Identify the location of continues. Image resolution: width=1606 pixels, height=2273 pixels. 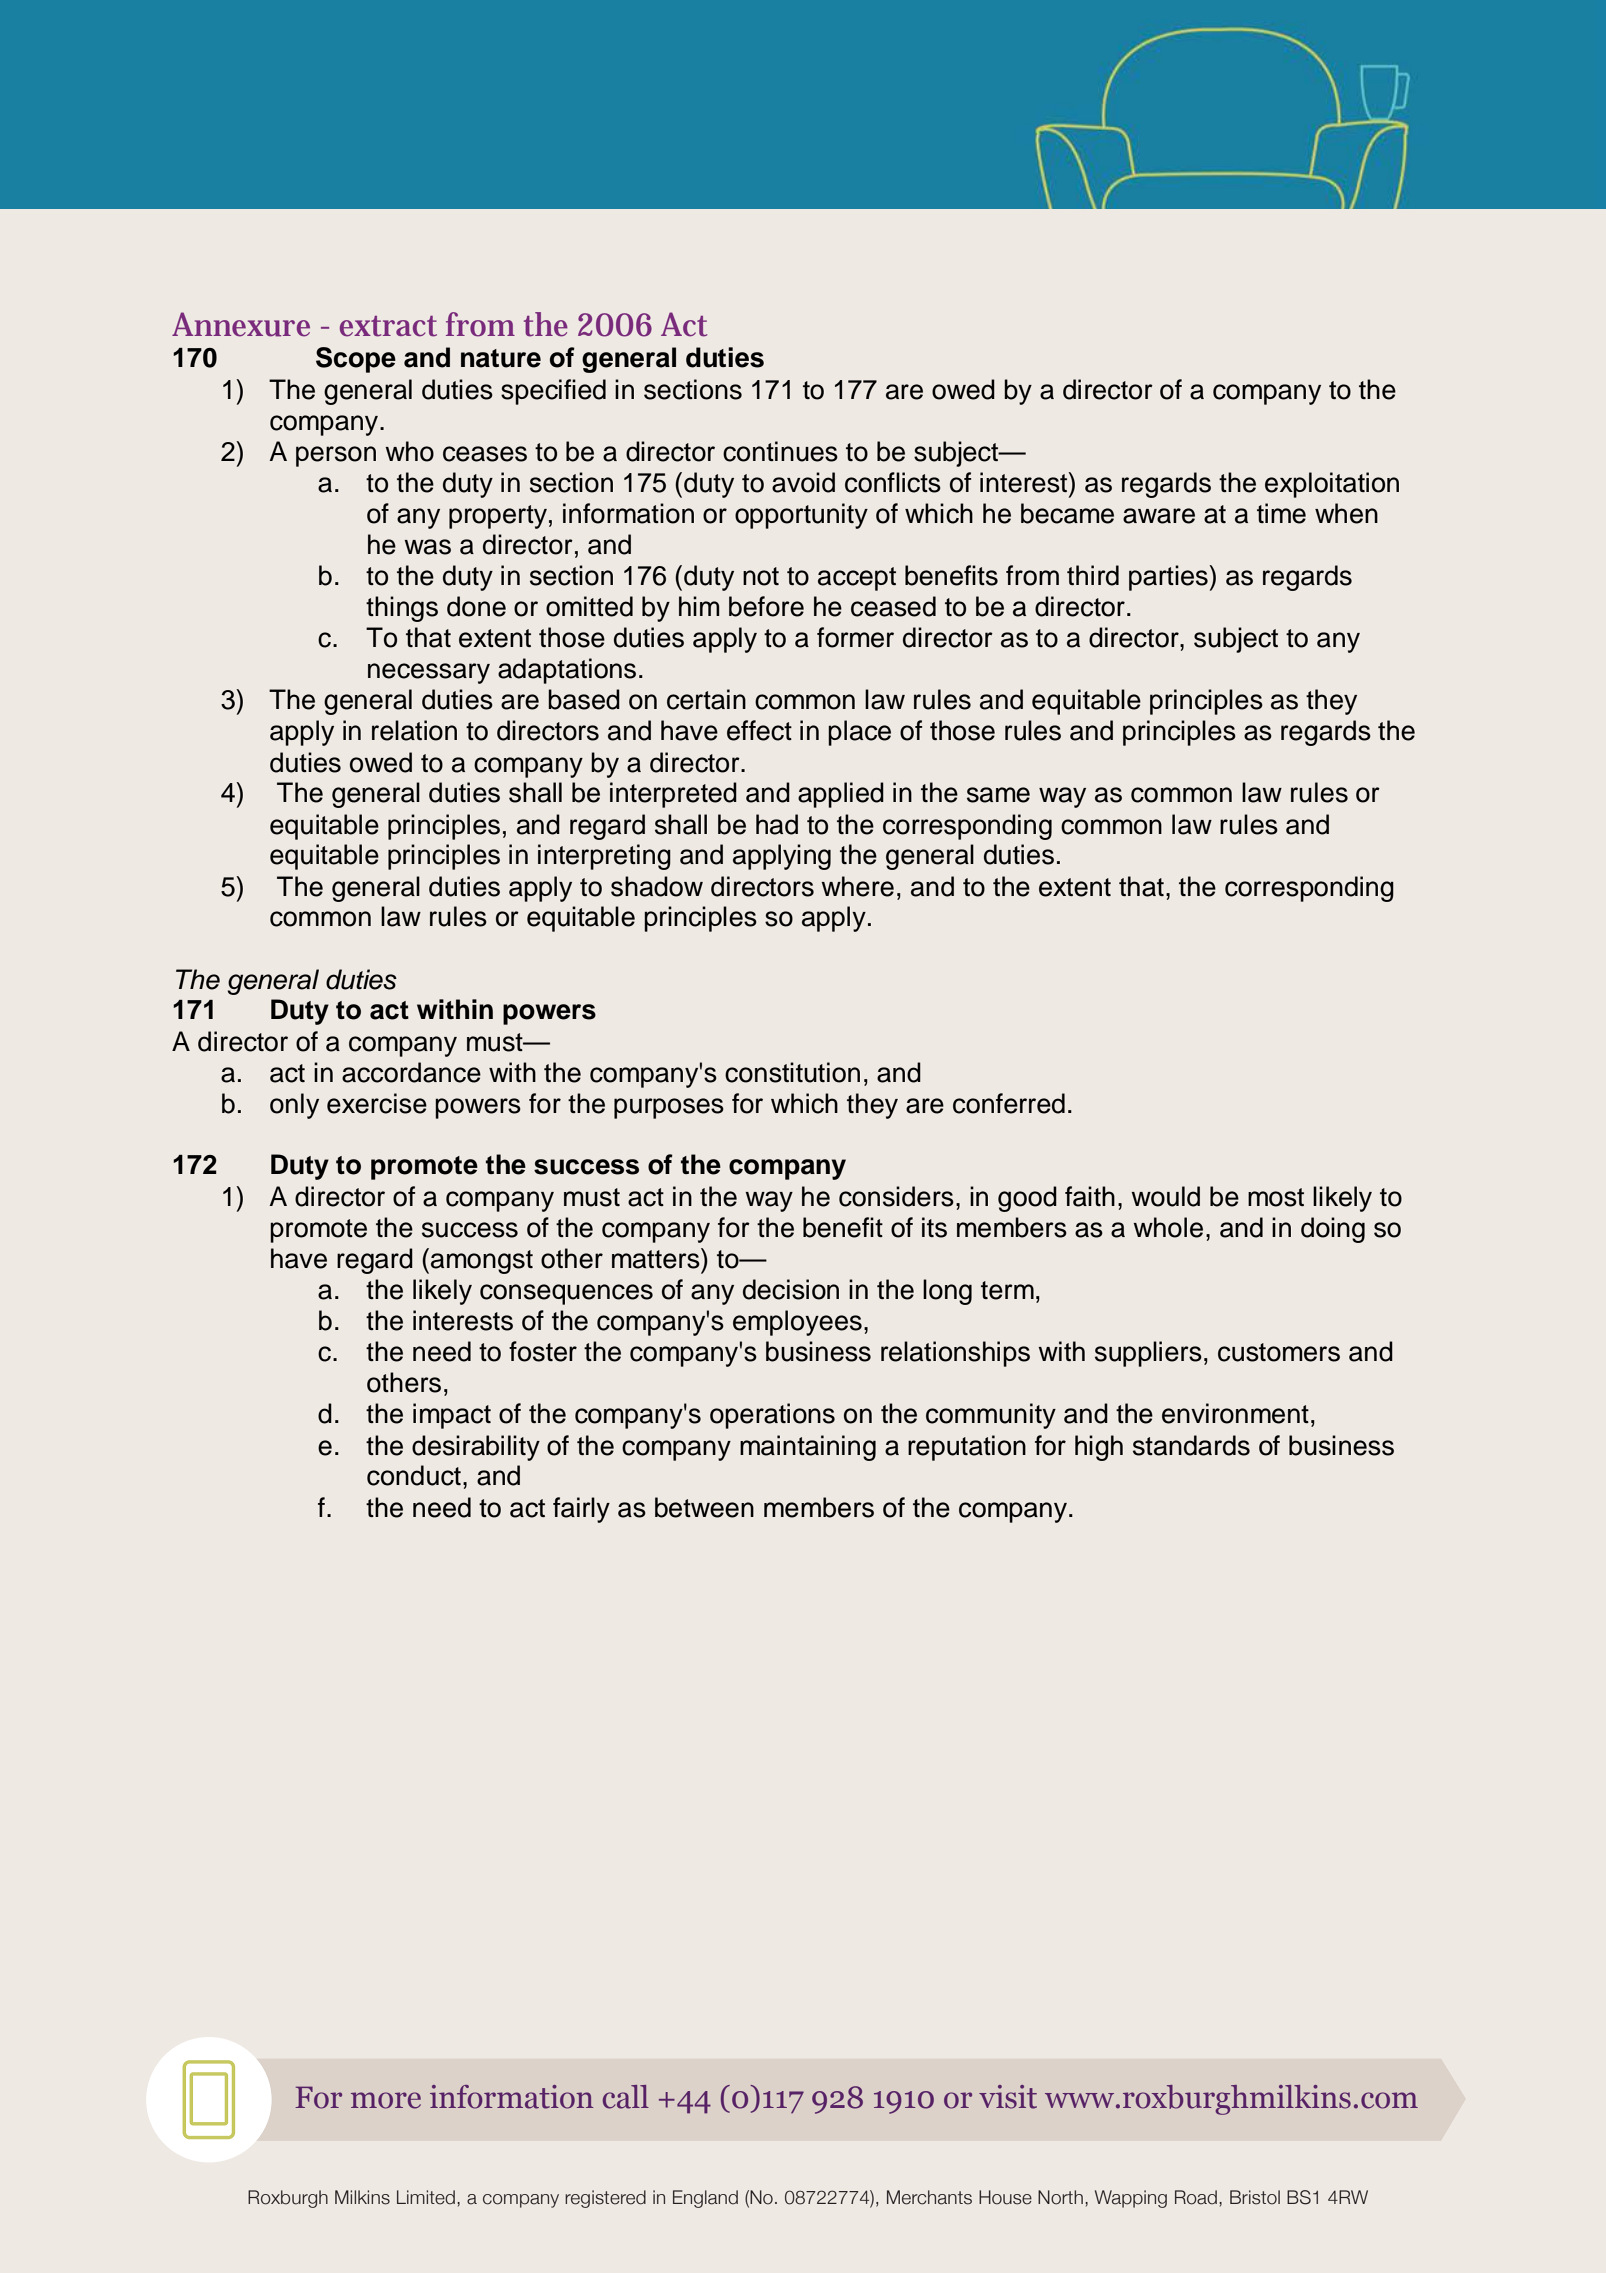
(780, 451).
